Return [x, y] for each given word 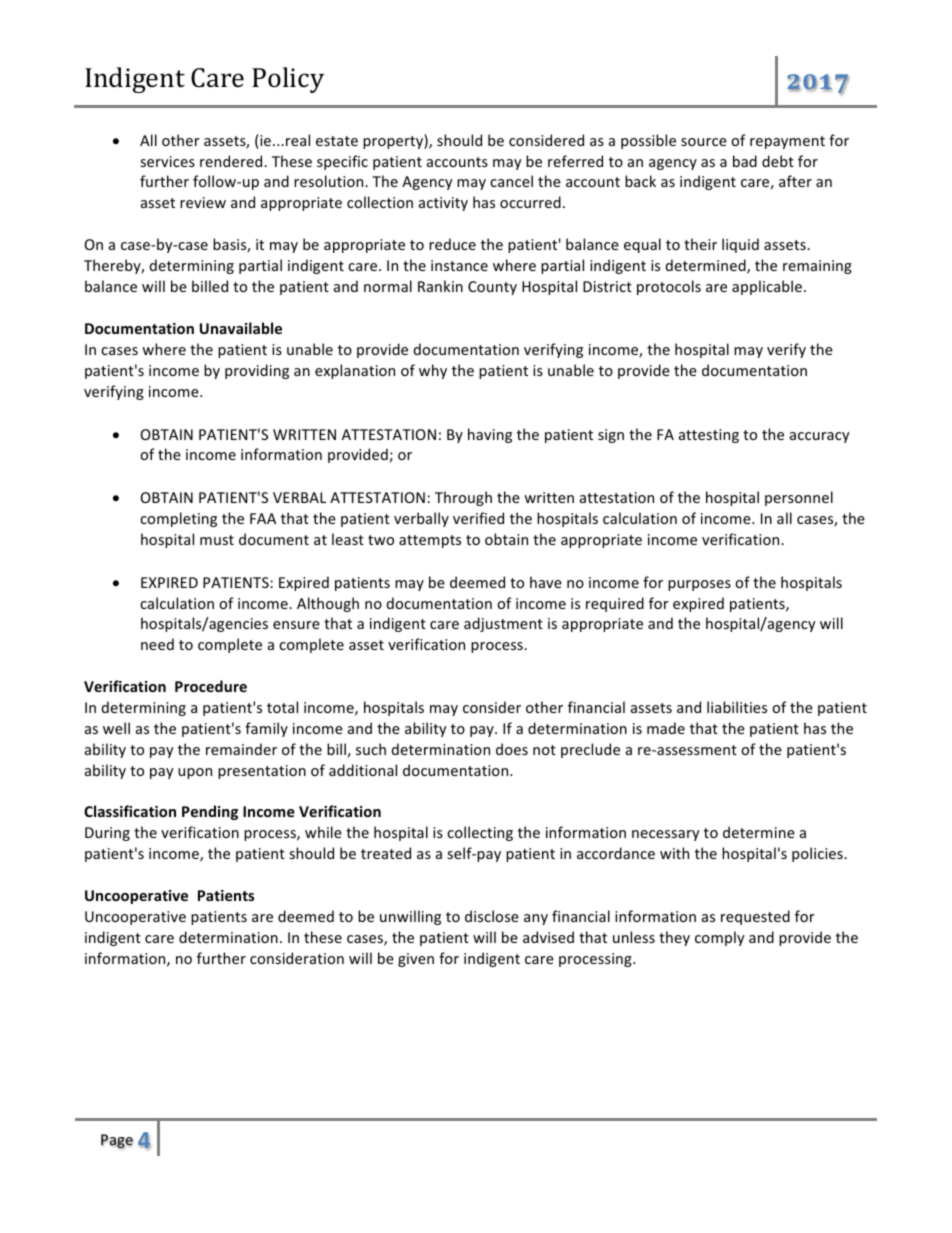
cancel [511, 181]
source [704, 142]
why [433, 371]
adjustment [503, 624]
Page [117, 1141]
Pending [210, 812]
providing [257, 371]
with [674, 853]
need [157, 644]
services [167, 161]
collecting [480, 833]
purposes [699, 585]
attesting [709, 436]
